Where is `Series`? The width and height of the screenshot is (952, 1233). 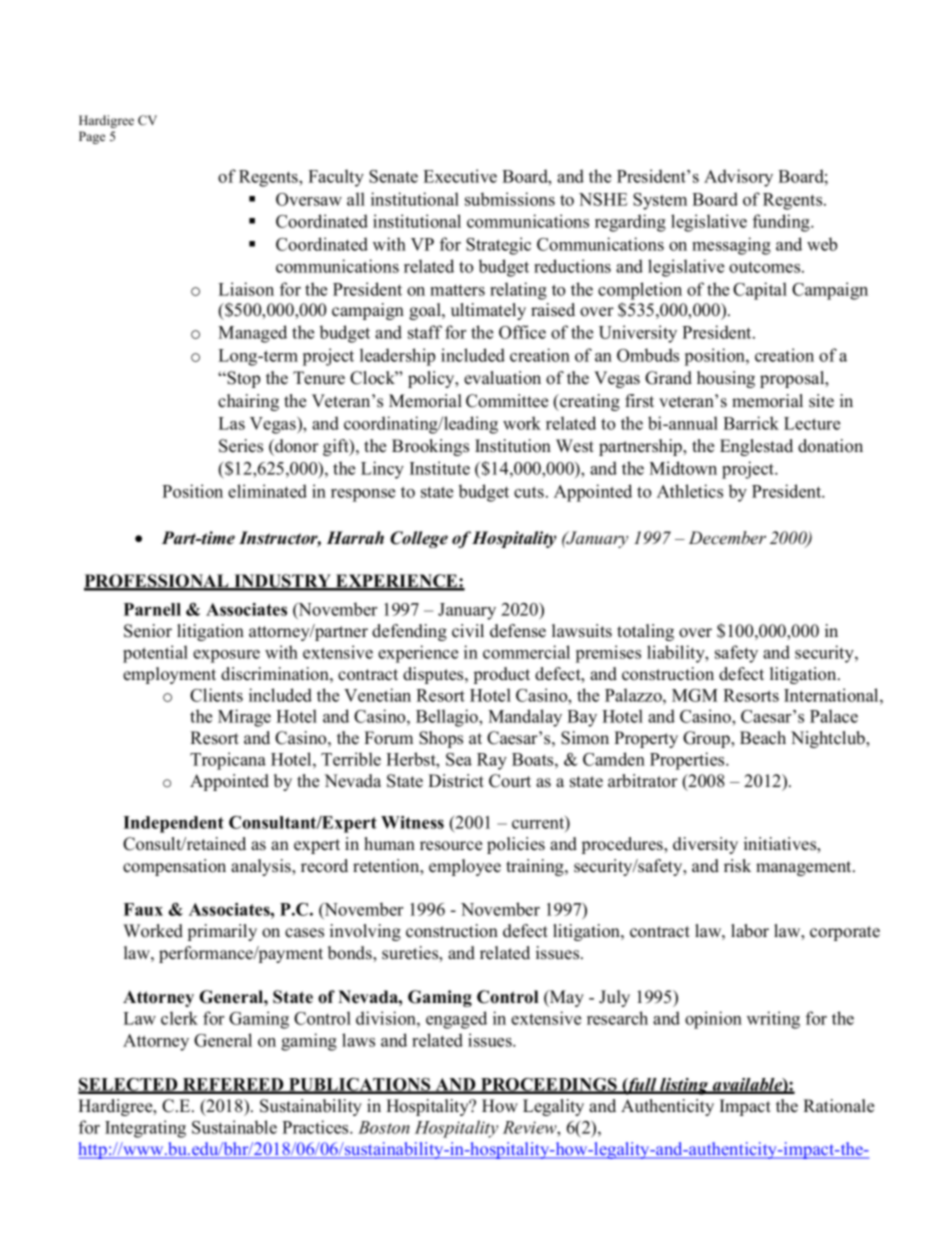
Series is located at coordinates (241, 446).
